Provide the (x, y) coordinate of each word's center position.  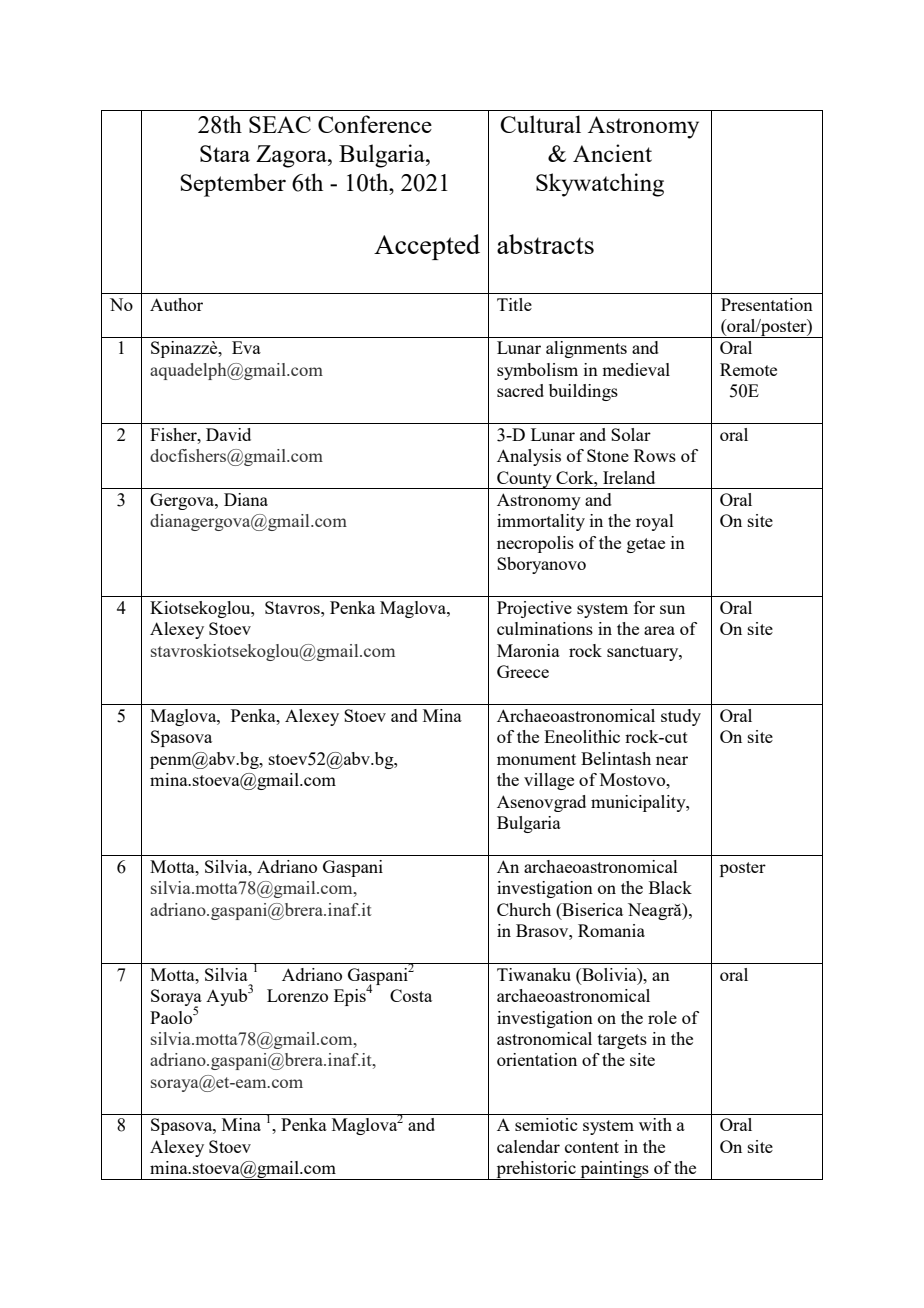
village (549, 781)
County (524, 480)
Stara (225, 153)
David (228, 434)
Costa (411, 995)
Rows (655, 455)
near (672, 760)
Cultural (540, 124)
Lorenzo (297, 995)
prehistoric (536, 1170)
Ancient (612, 153)
